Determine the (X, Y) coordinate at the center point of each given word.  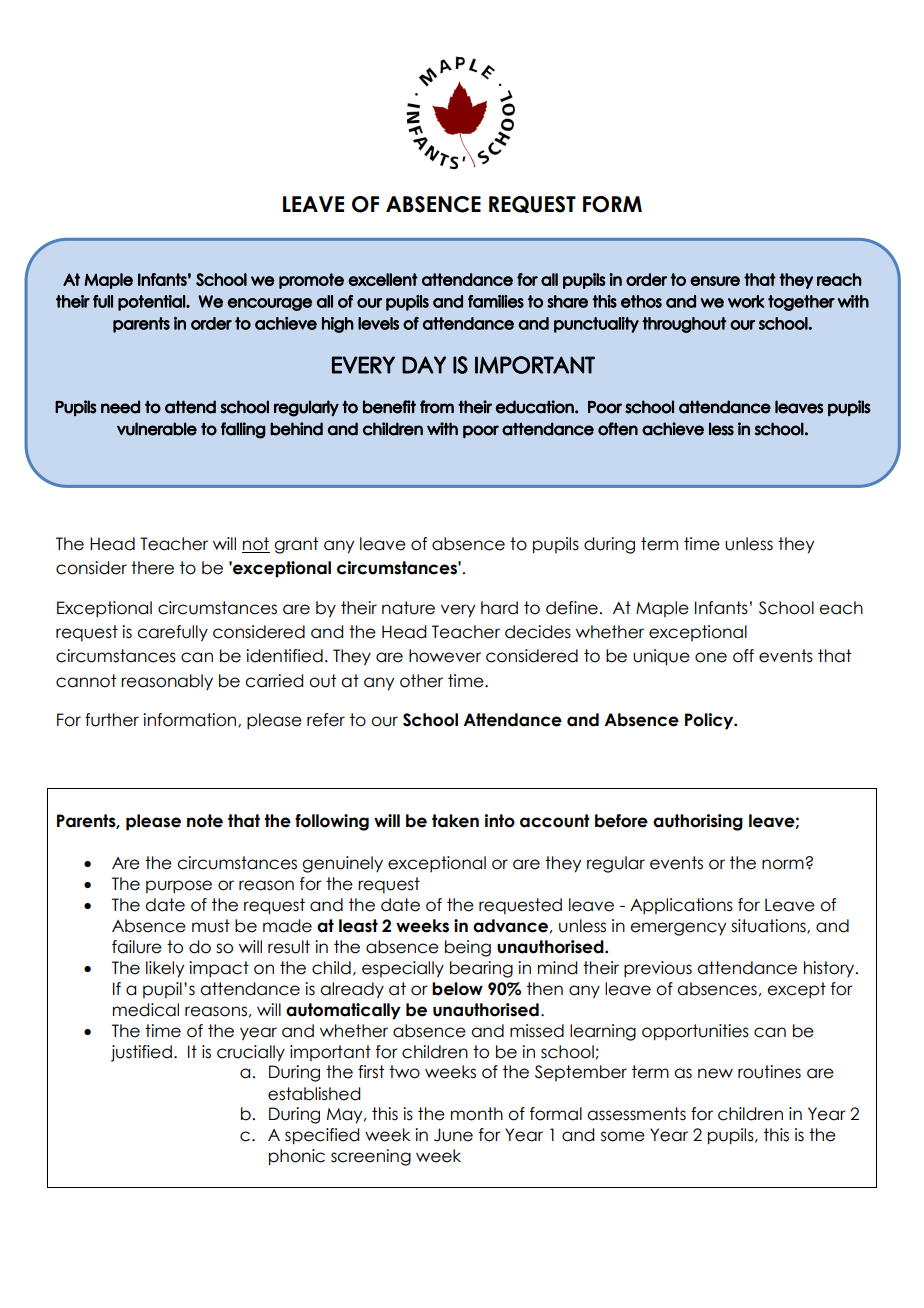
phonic (297, 1157)
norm (784, 864)
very (458, 611)
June (453, 1135)
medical (146, 1010)
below (457, 989)
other (421, 681)
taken (455, 821)
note (205, 821)
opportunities (695, 1032)
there (152, 568)
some (623, 1136)
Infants (721, 608)
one (711, 657)
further (112, 720)
